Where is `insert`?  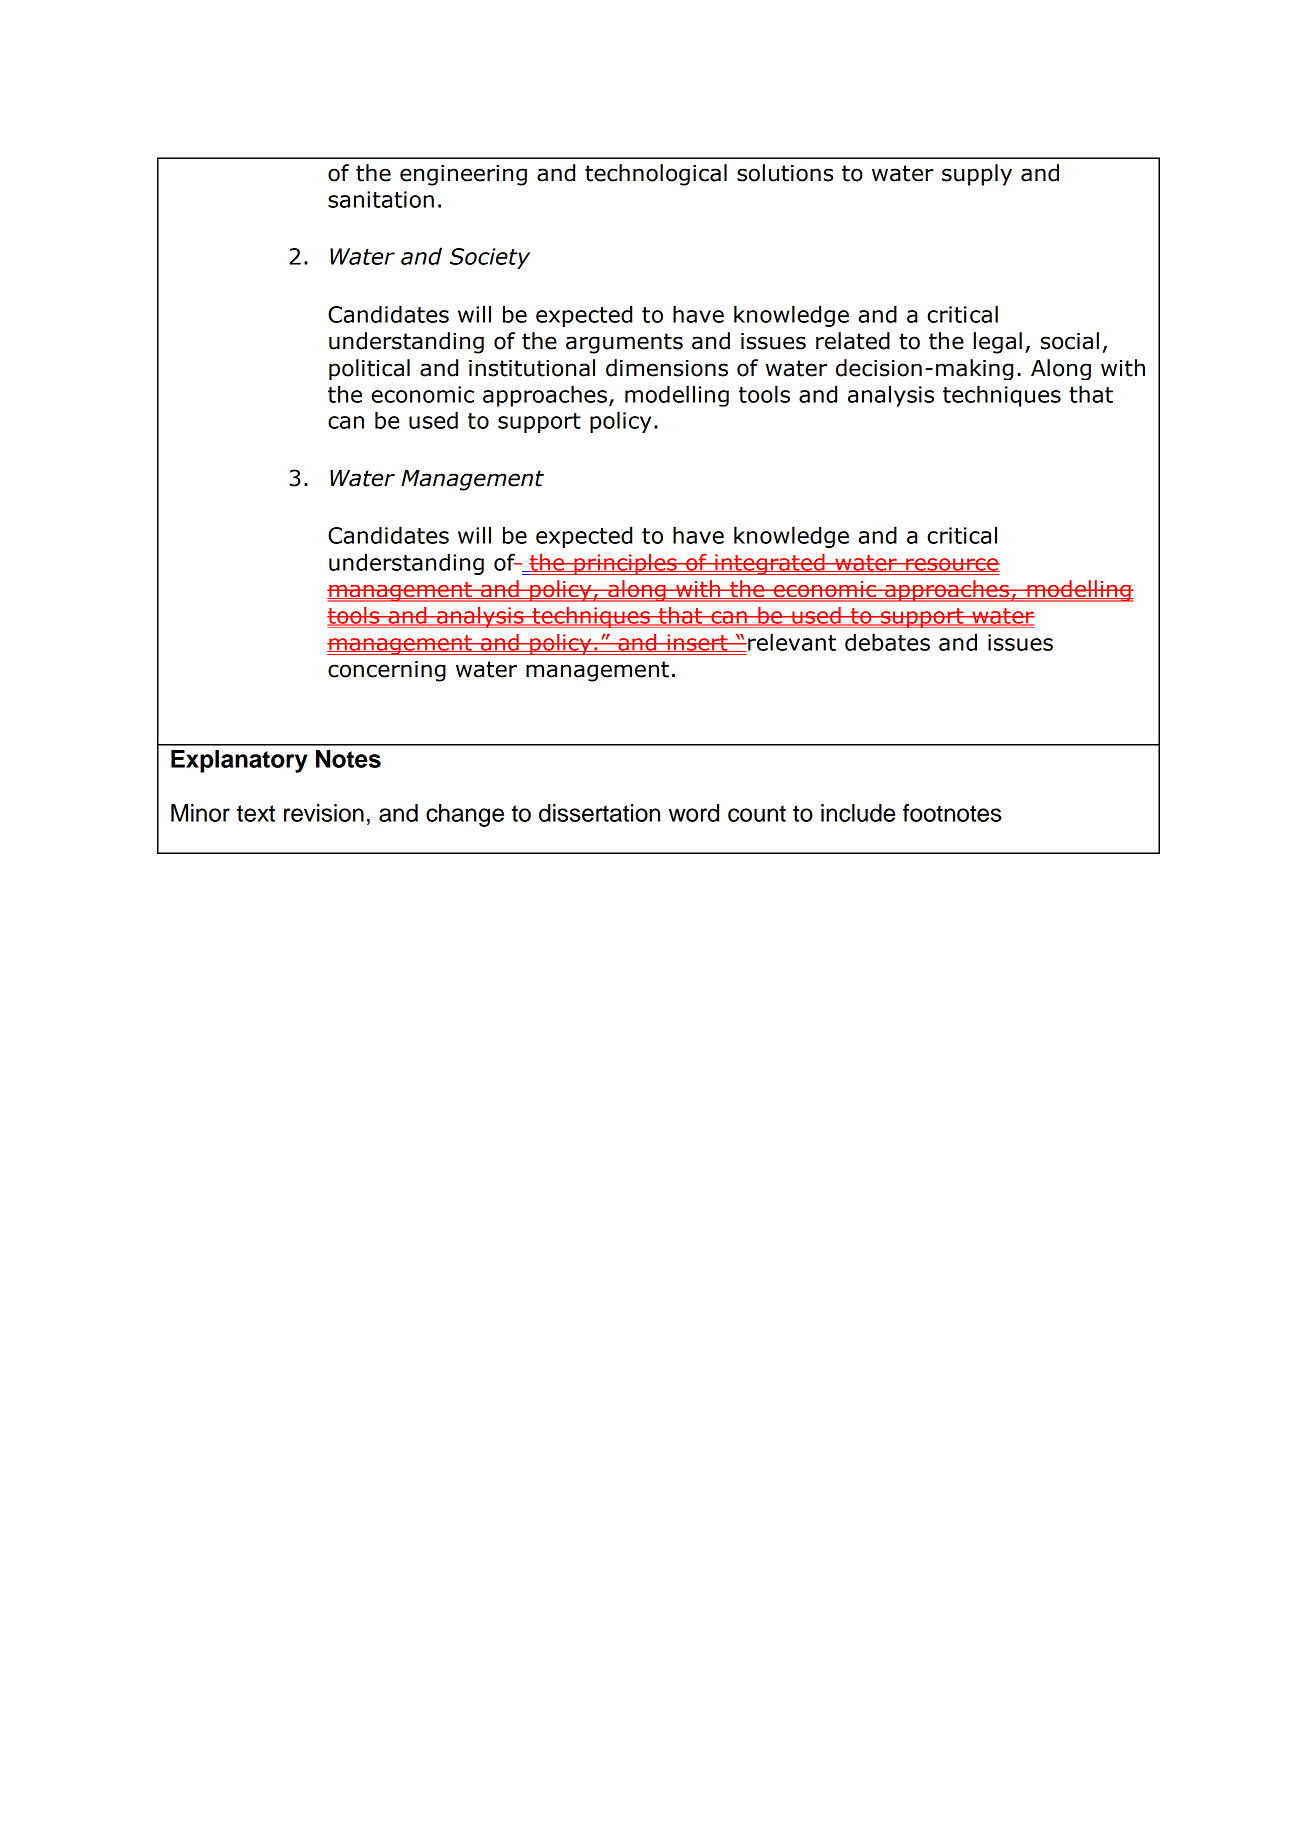 insert is located at coordinates (697, 643).
